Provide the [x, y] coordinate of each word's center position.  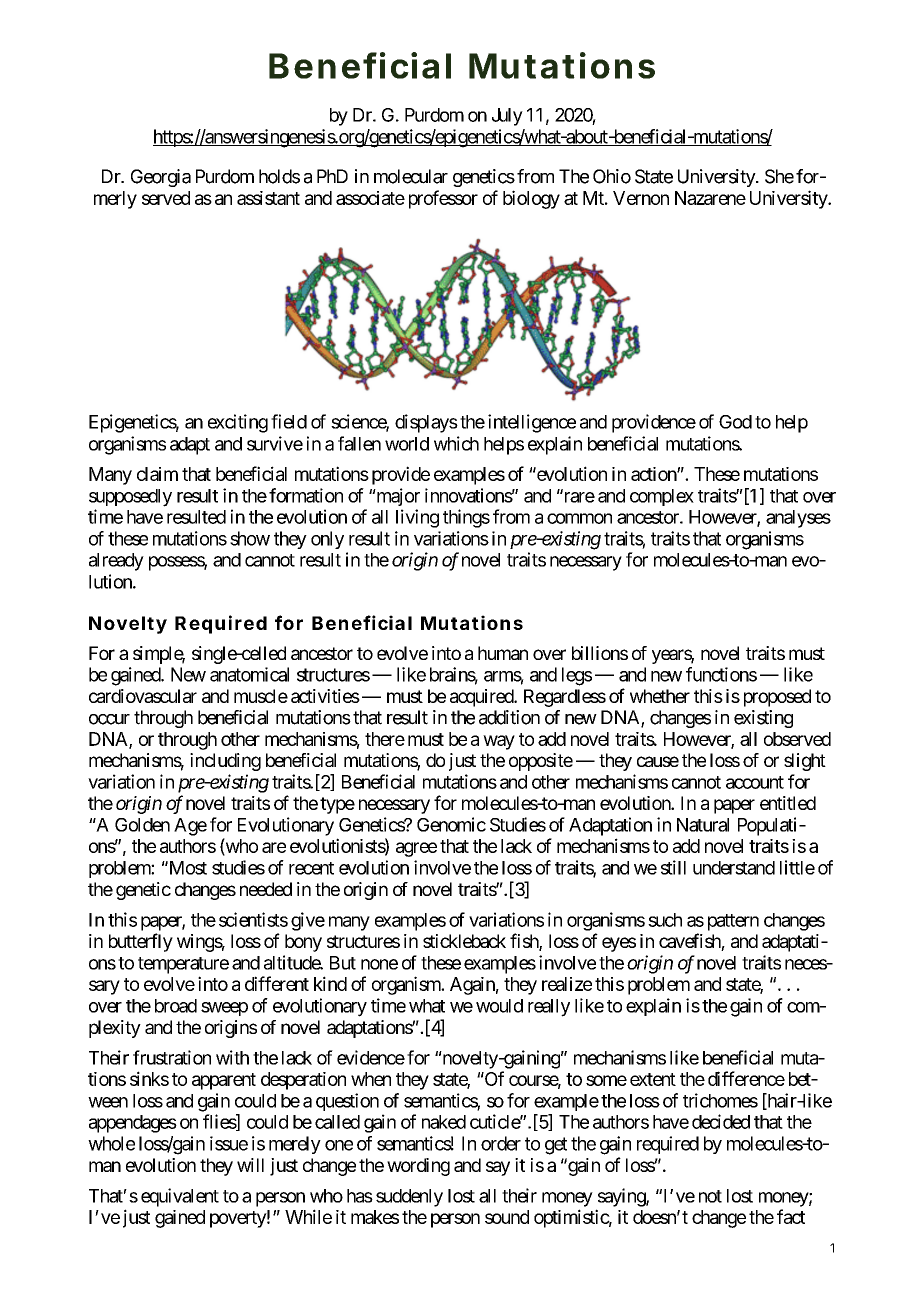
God [735, 422]
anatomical [249, 674]
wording [418, 1167]
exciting [238, 423]
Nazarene [710, 198]
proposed [777, 698]
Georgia [161, 178]
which [456, 443]
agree [416, 849]
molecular [411, 176]
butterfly [141, 942]
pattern [733, 922]
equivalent [180, 1197]
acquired [482, 698]
